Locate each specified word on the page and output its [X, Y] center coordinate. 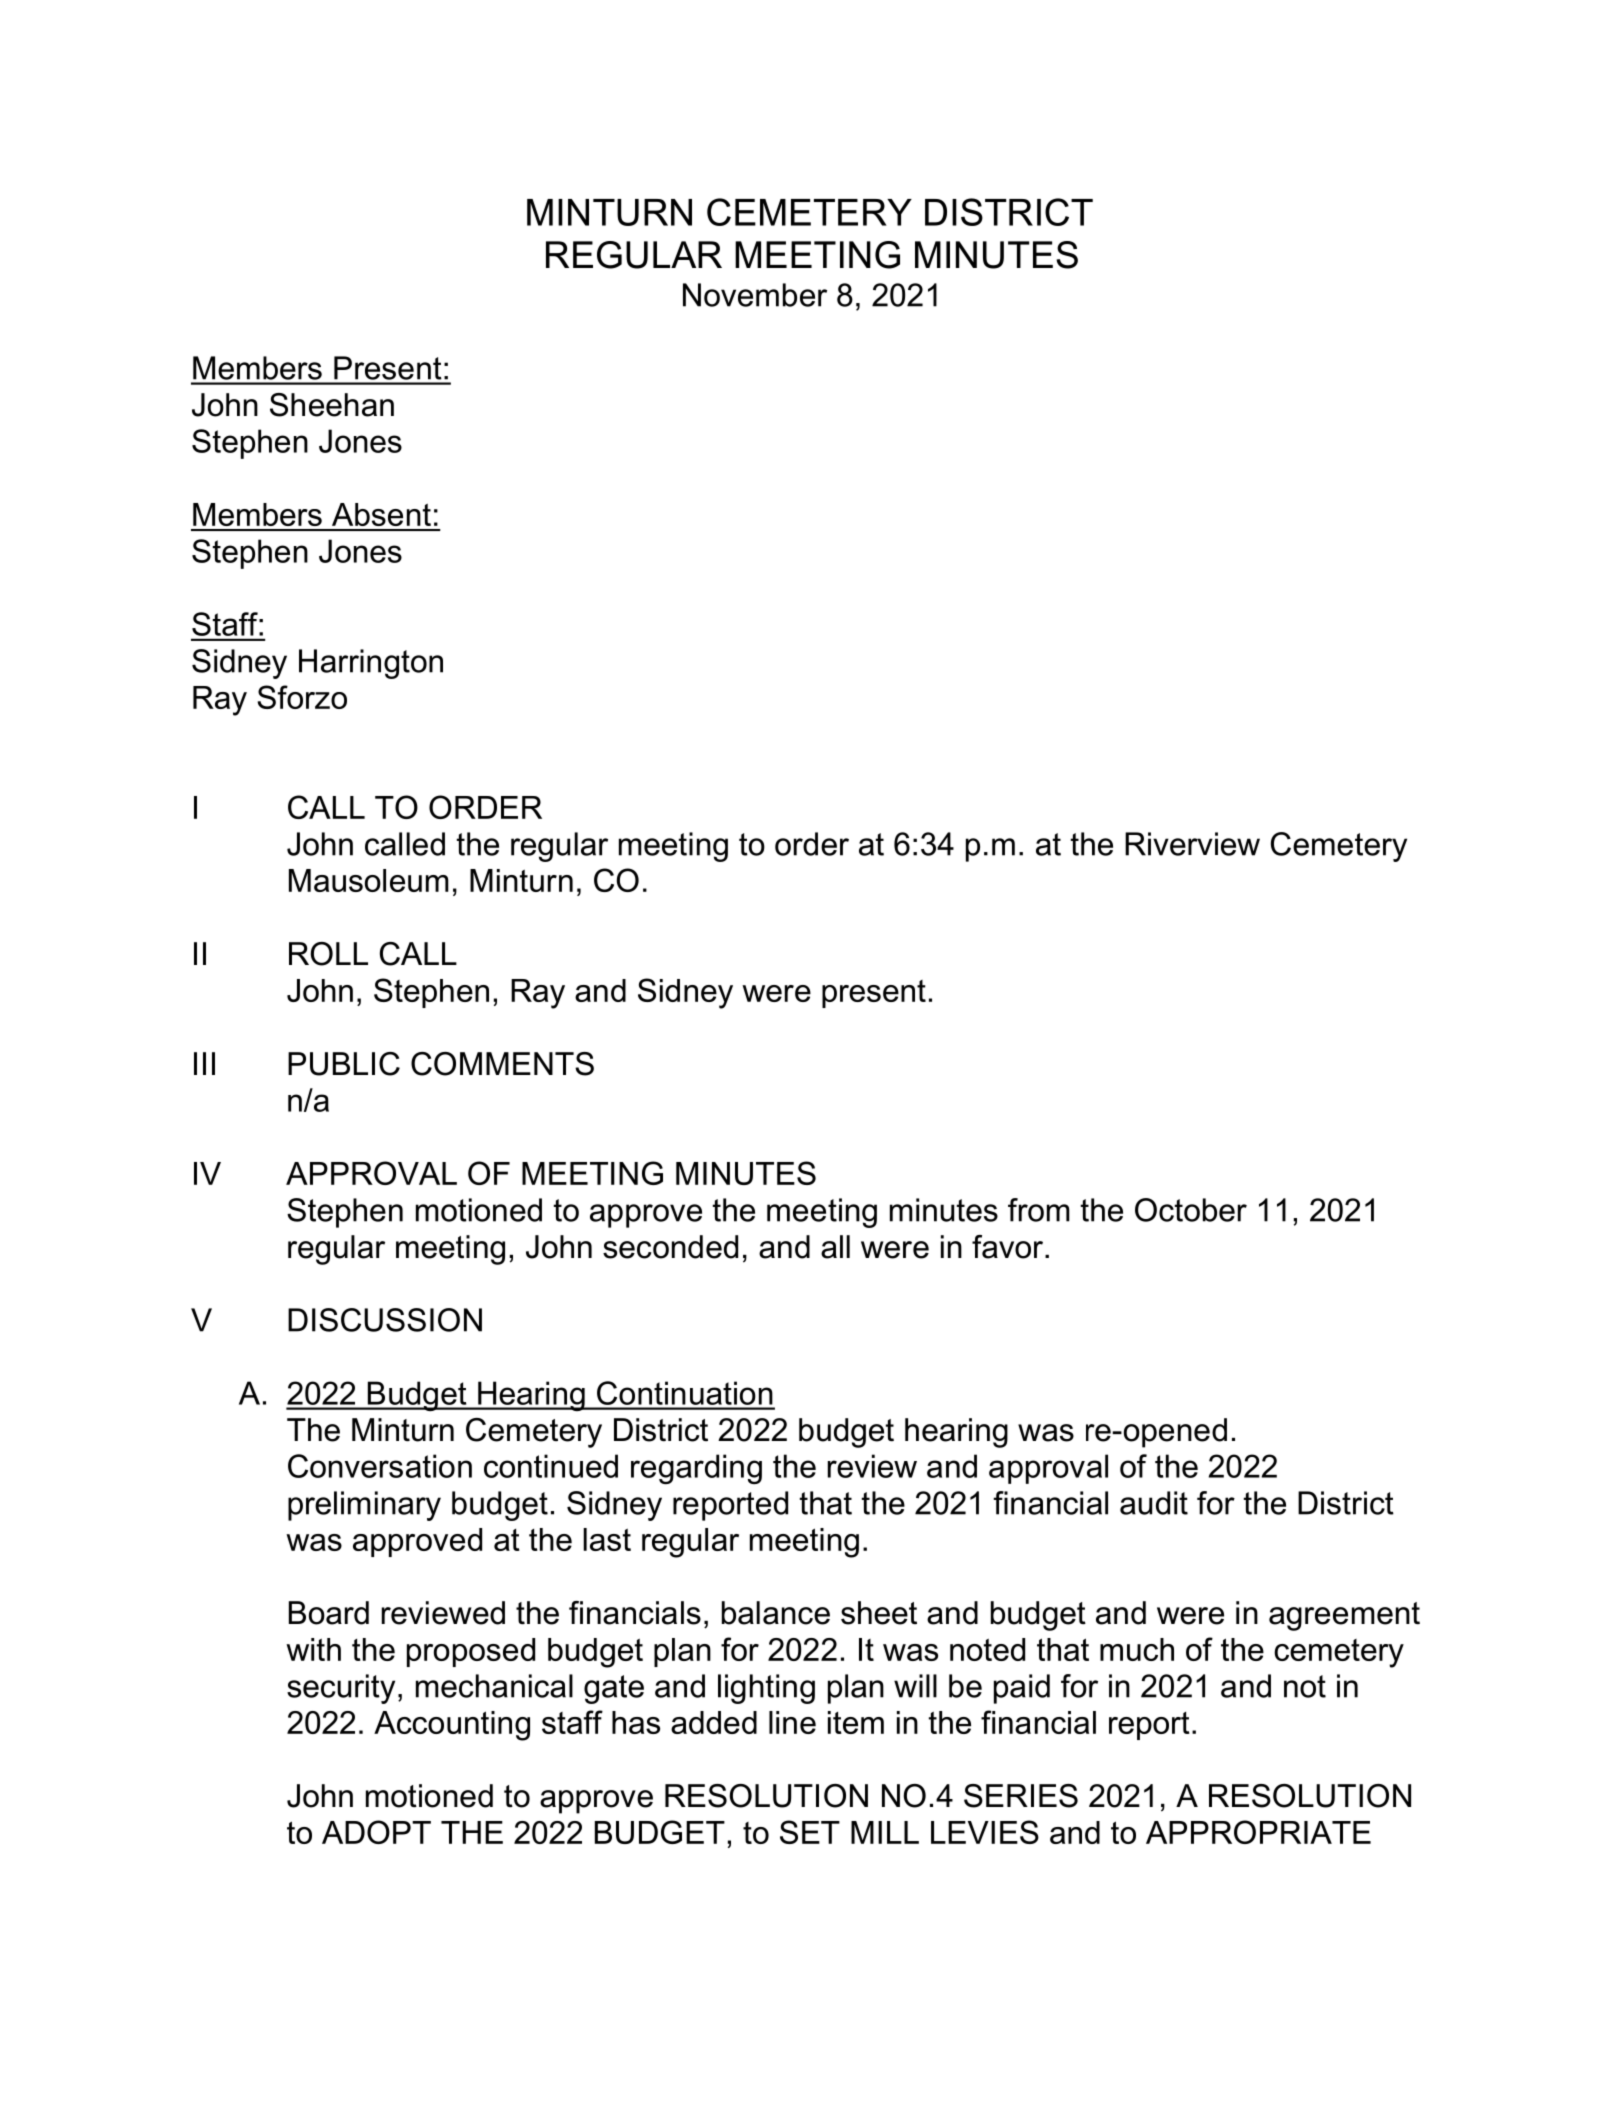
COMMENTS [502, 1064]
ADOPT [376, 1832]
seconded [670, 1247]
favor [1009, 1247]
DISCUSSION [385, 1320]
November [755, 295]
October [1191, 1210]
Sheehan [332, 405]
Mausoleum [369, 880]
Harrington [371, 664]
